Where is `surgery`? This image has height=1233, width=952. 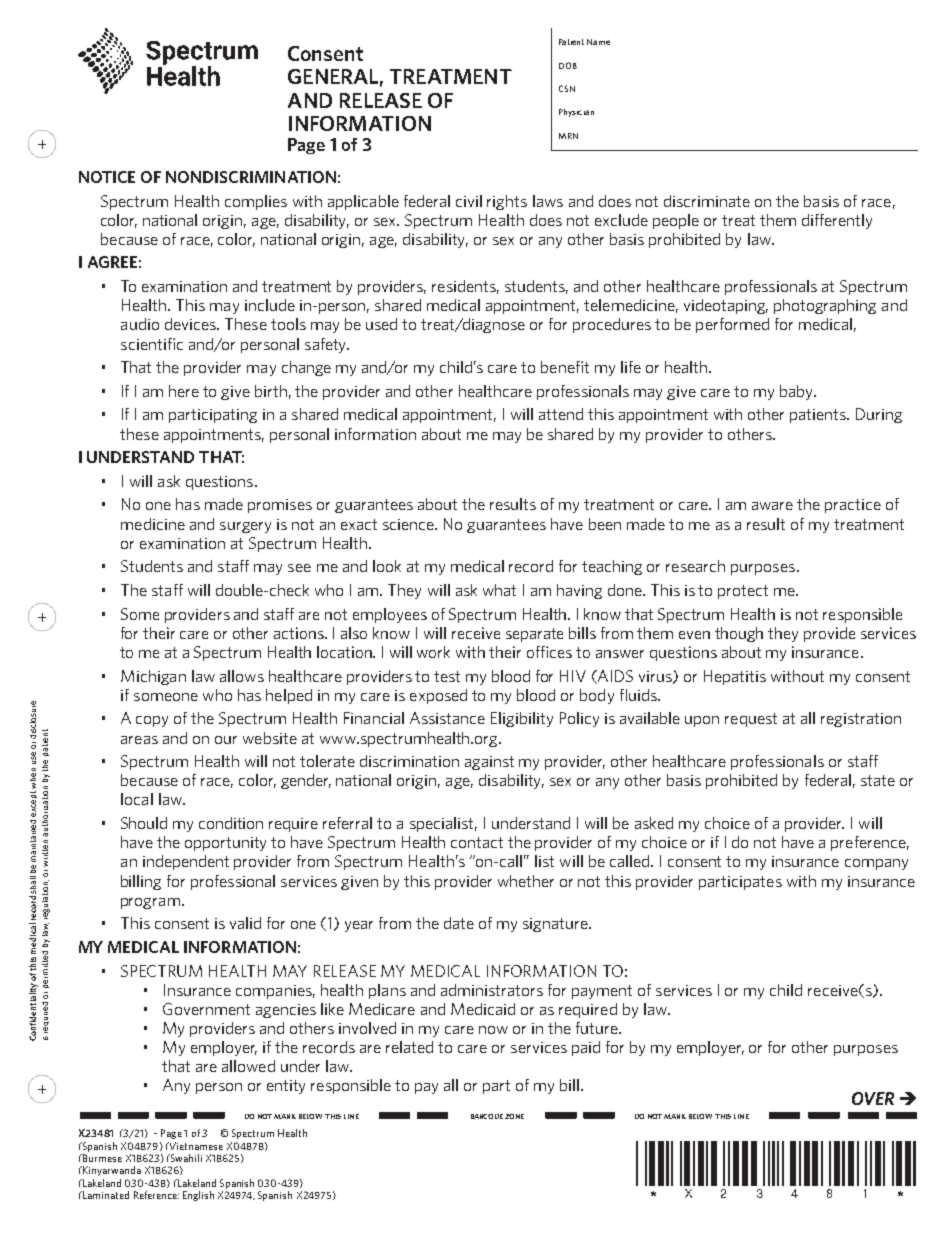
surgery is located at coordinates (245, 527).
